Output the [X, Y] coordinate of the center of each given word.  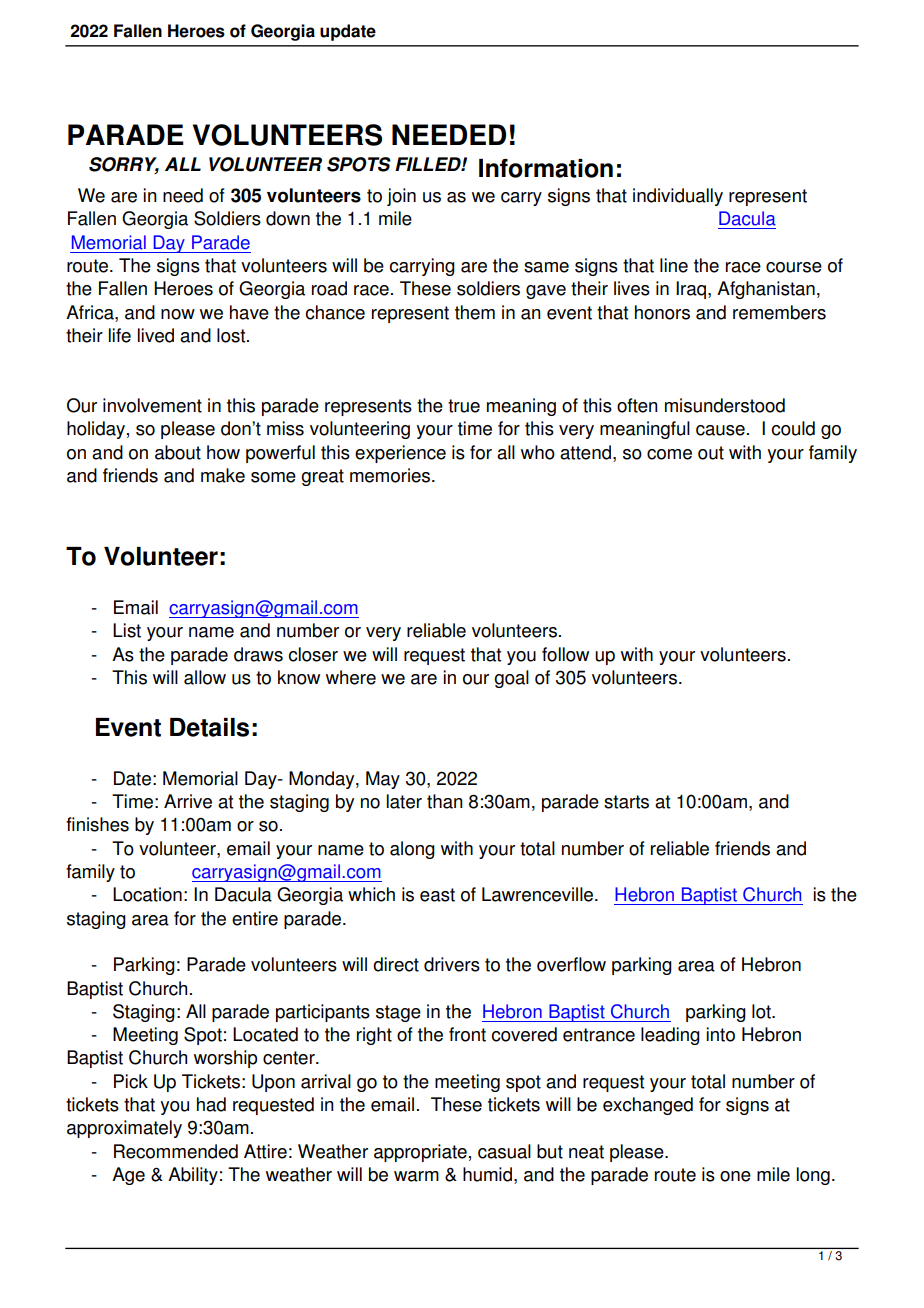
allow [205, 677]
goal [511, 679]
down [288, 218]
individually [678, 197]
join [401, 197]
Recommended [176, 1151]
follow [565, 654]
